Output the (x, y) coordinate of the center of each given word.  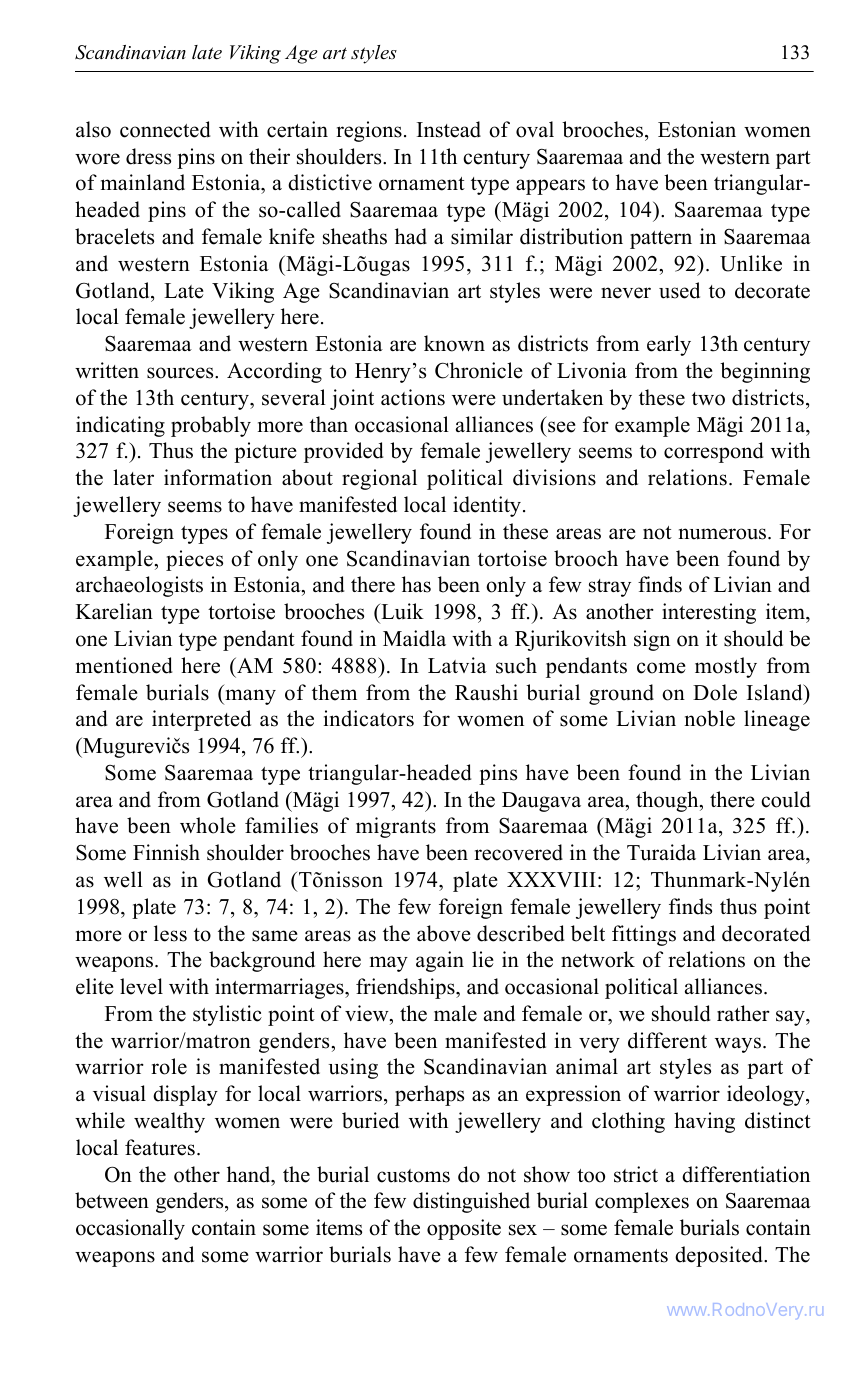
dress (148, 156)
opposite (464, 1229)
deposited (720, 1256)
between (112, 1200)
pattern (661, 240)
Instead (449, 129)
